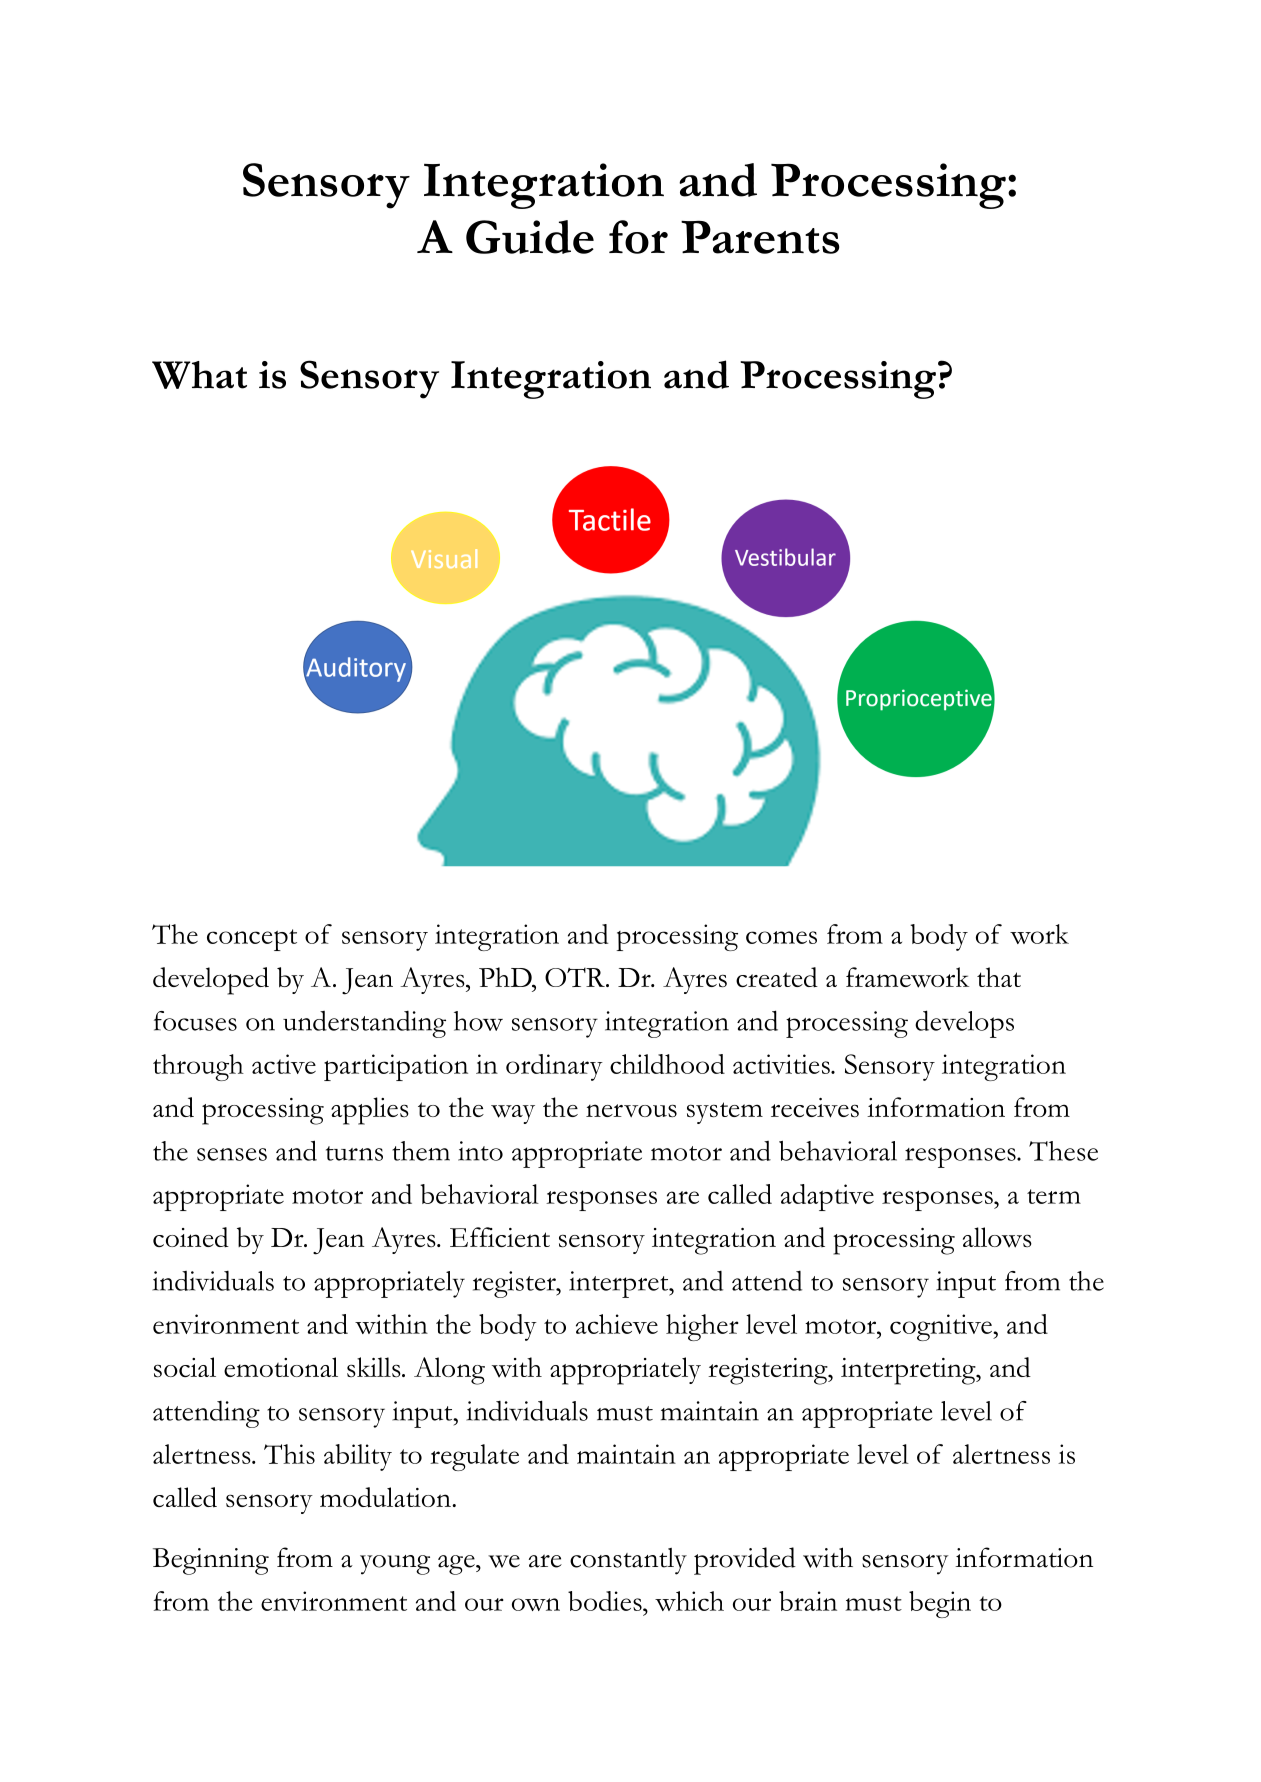 This image has width=1261, height=1782. Describe the element at coordinates (760, 237) in the image. I see `Parents` at that location.
